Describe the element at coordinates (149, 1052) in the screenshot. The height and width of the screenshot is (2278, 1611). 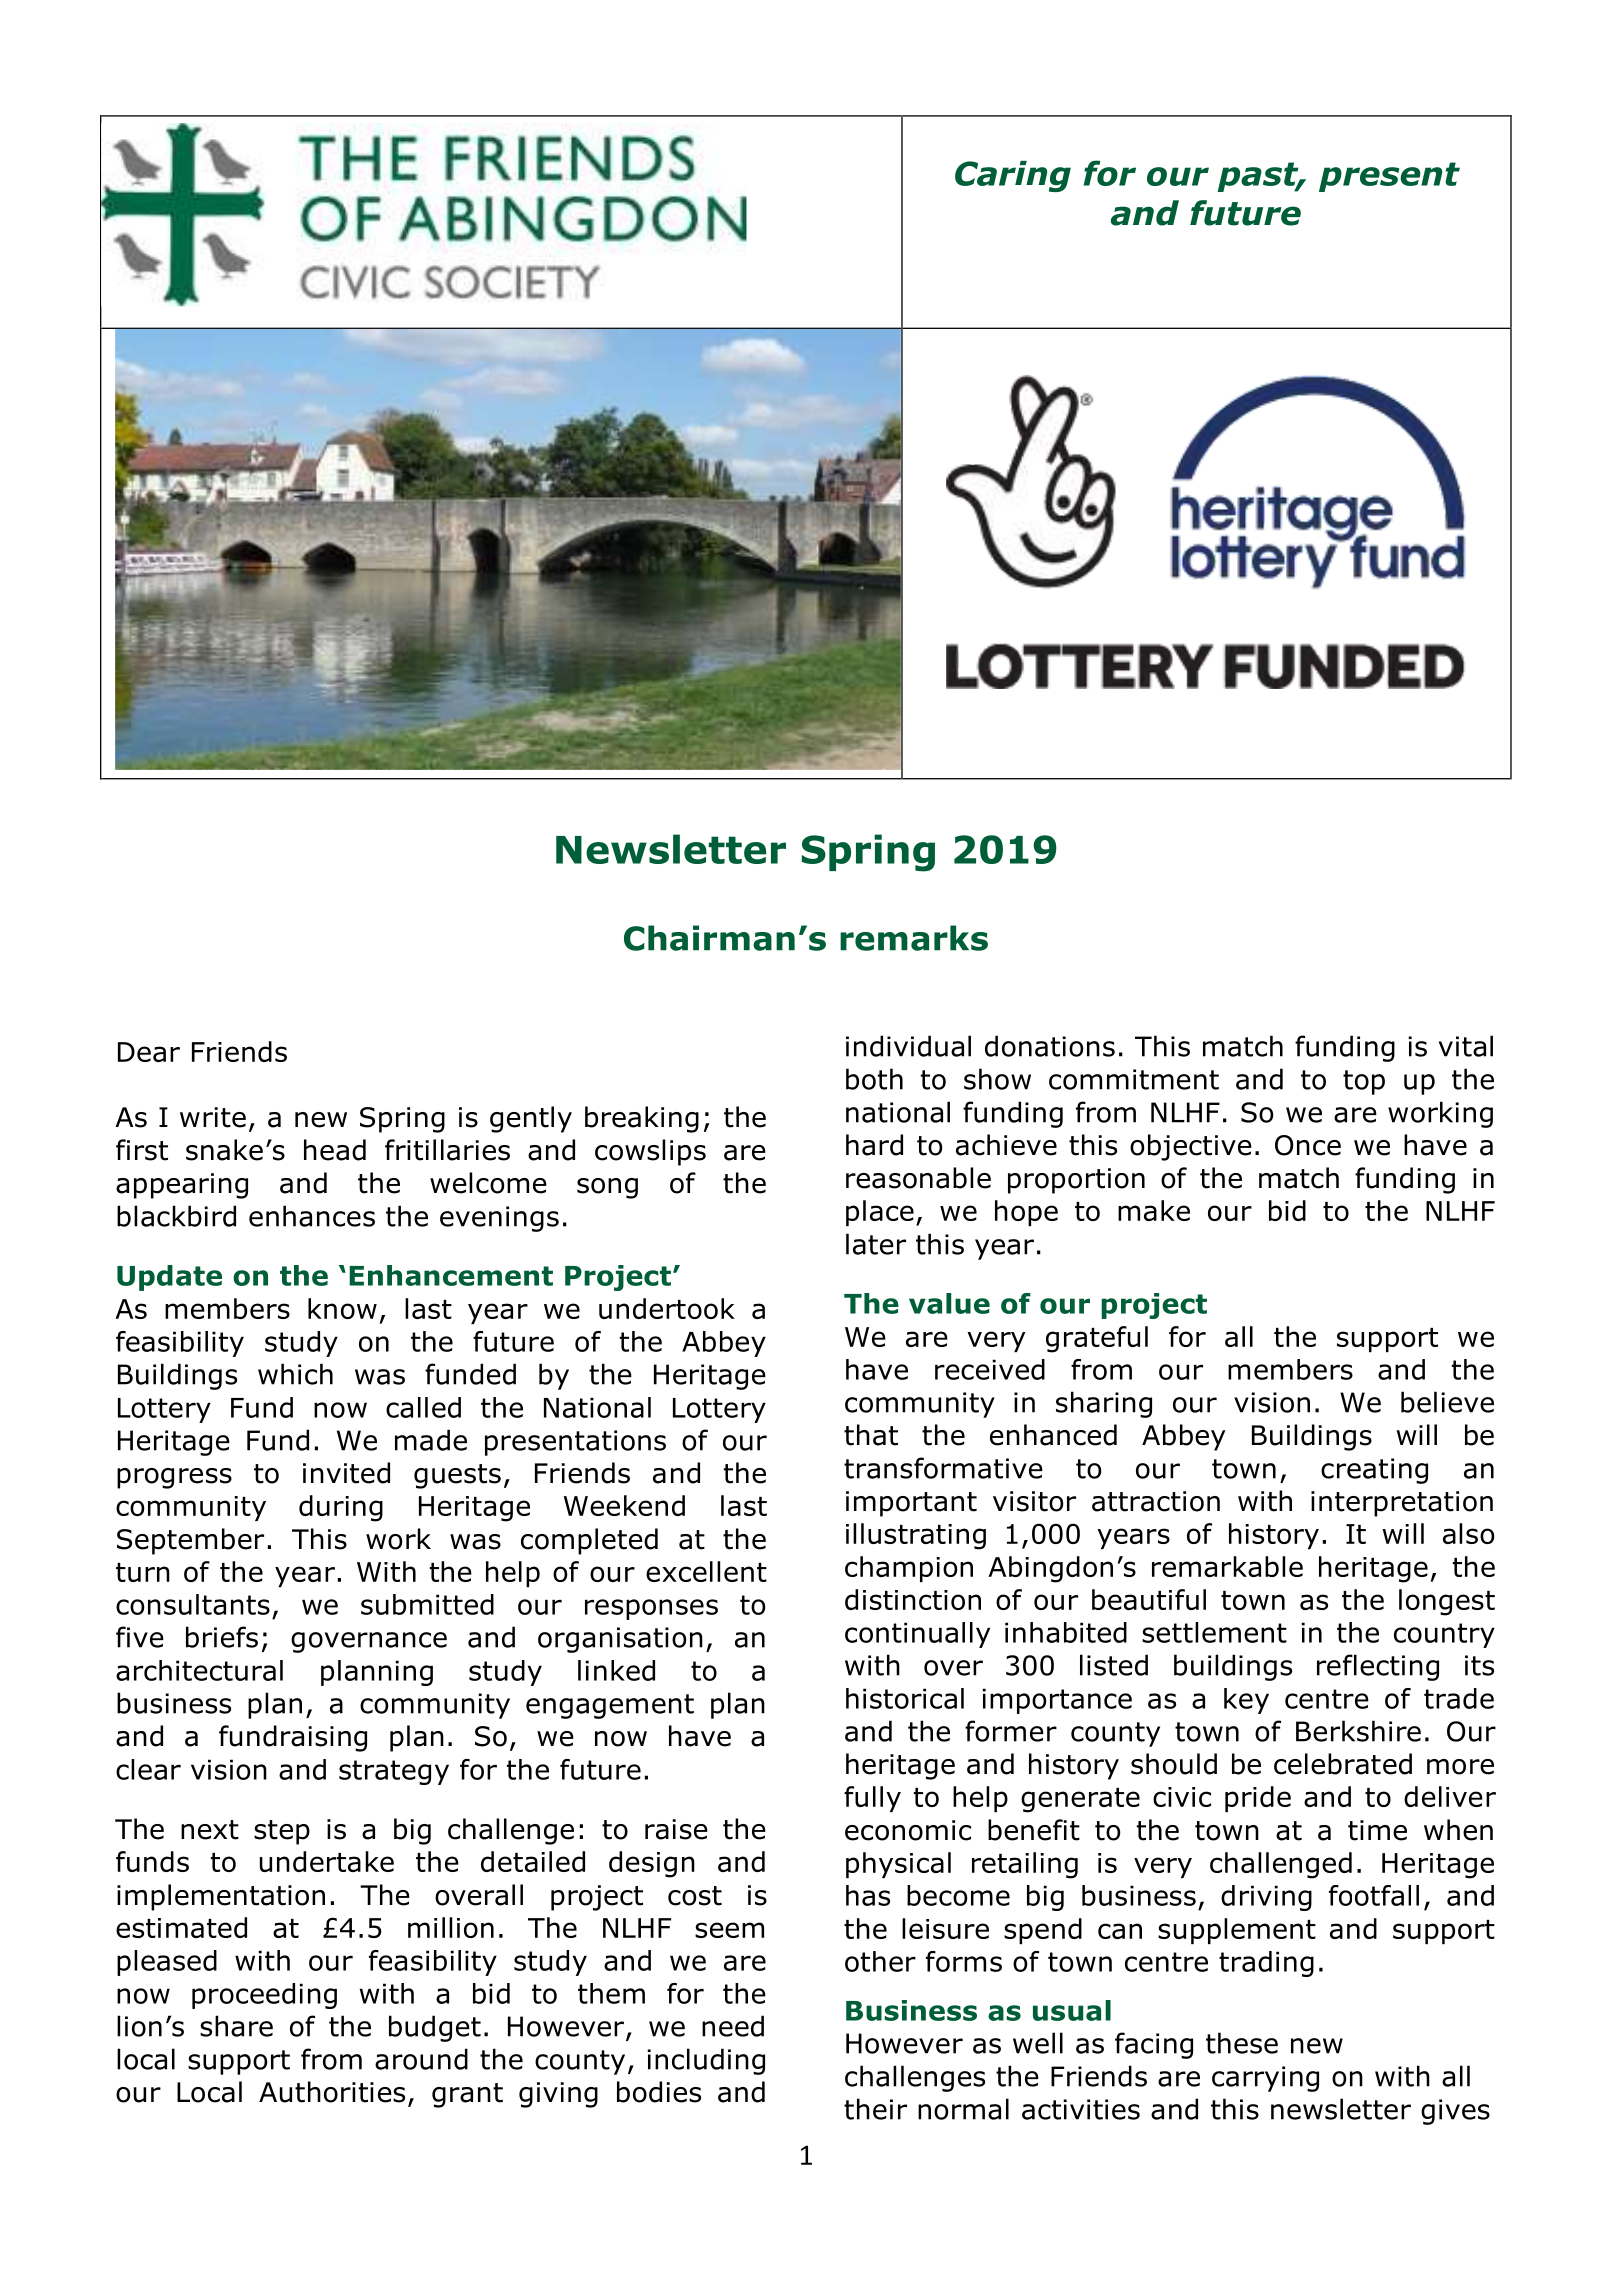
I see `Dear` at that location.
